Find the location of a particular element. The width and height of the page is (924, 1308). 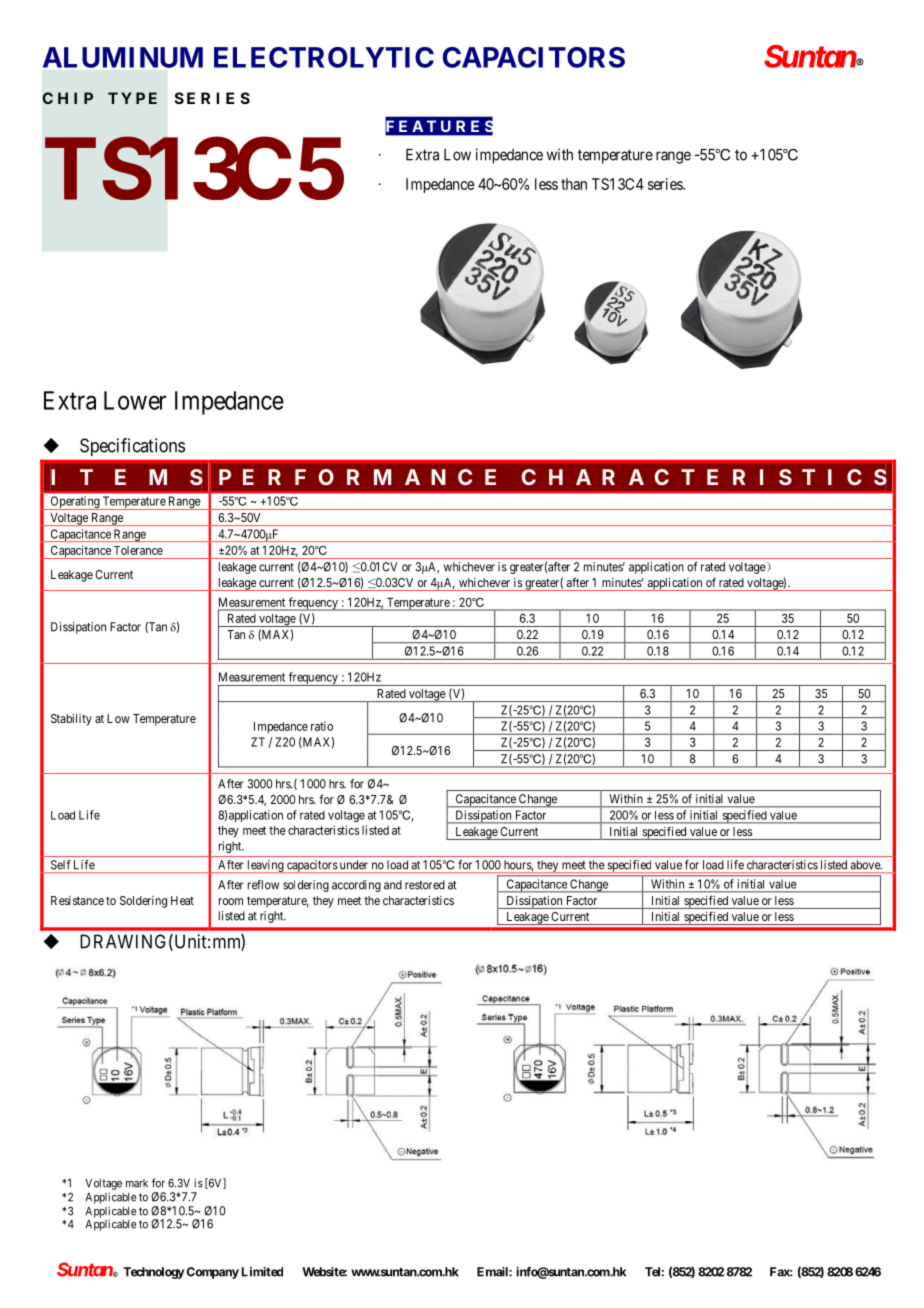

than is located at coordinates (574, 184).
